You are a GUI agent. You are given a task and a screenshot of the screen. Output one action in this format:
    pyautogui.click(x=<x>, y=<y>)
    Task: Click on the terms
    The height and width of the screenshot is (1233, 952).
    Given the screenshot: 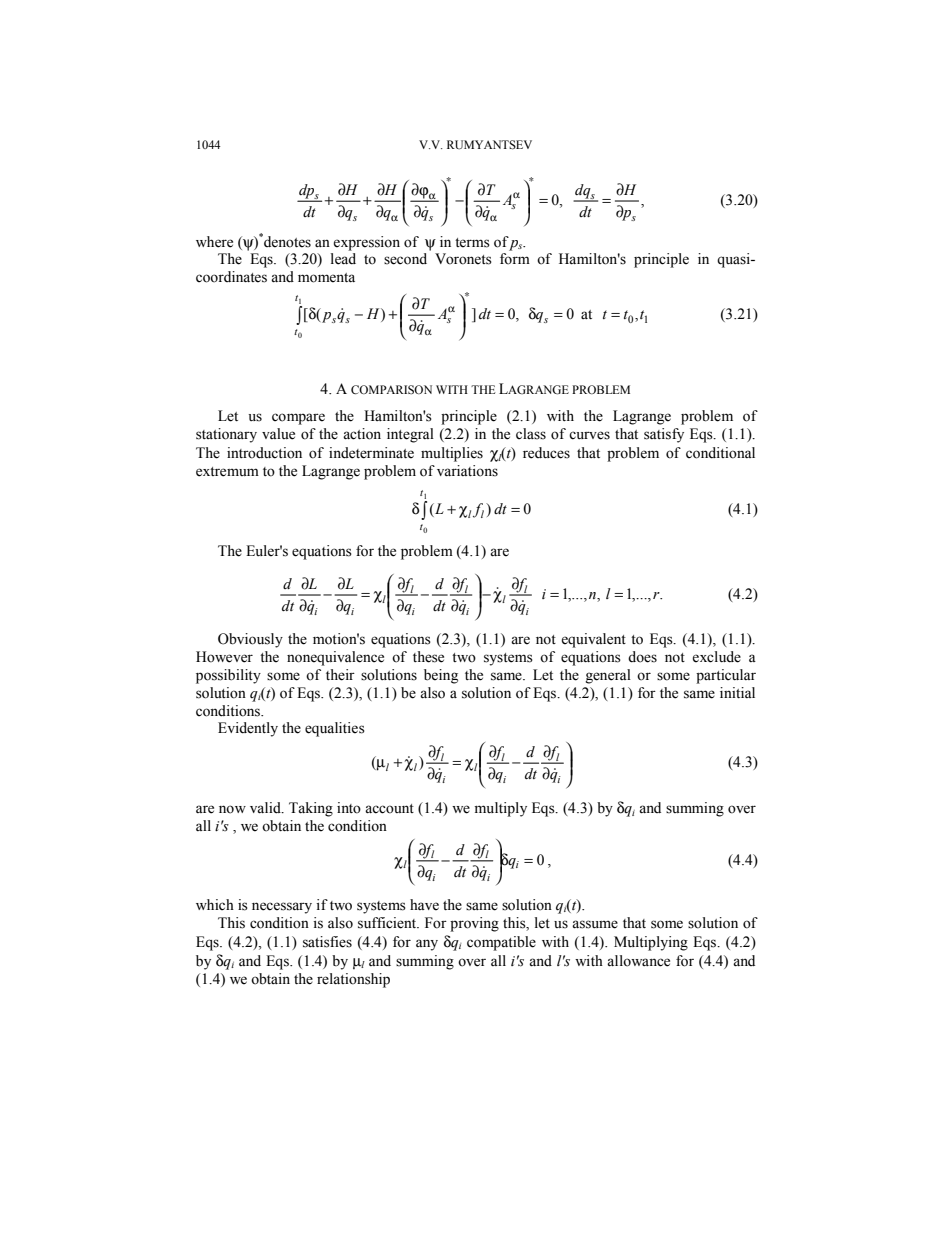 What is the action you would take?
    pyautogui.click(x=472, y=243)
